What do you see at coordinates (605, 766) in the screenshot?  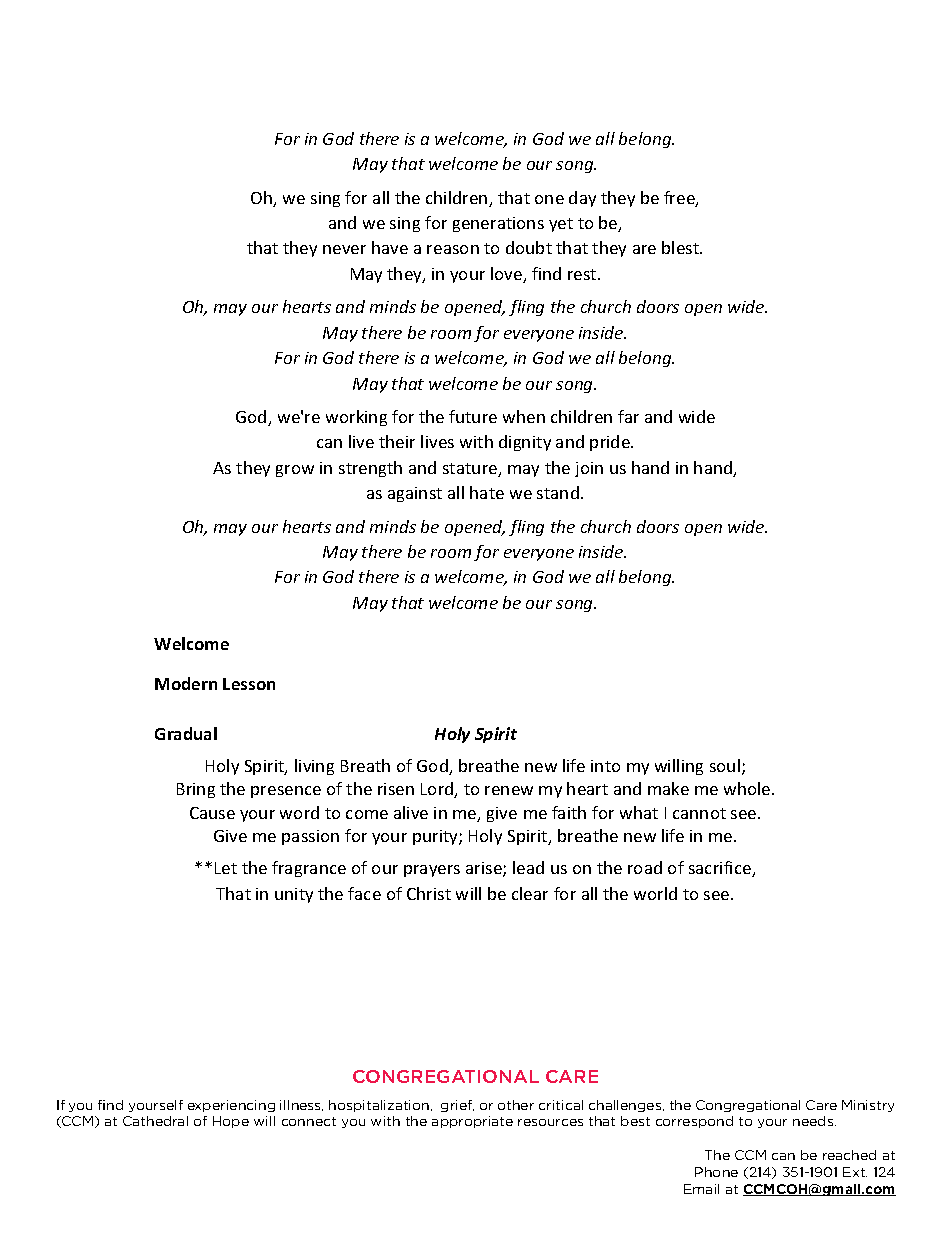 I see `into` at bounding box center [605, 766].
